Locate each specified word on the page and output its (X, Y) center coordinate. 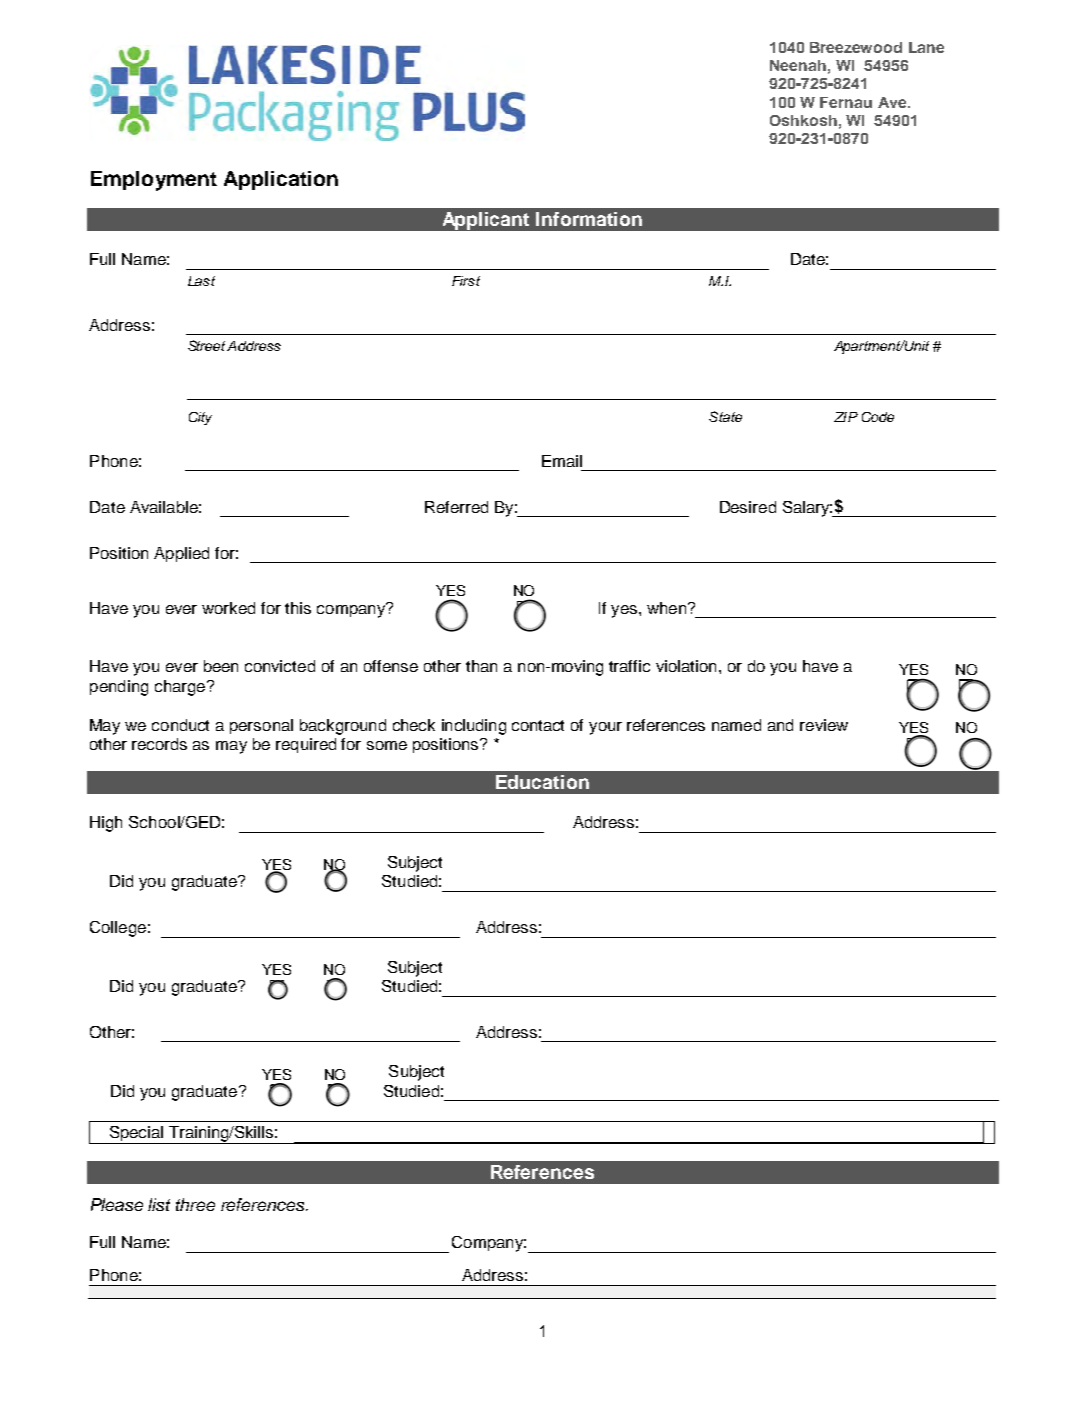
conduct (180, 725)
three (195, 1204)
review (824, 725)
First (466, 281)
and (780, 725)
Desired (748, 507)
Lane (926, 47)
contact (538, 725)
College (118, 929)
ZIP (846, 417)
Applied (181, 554)
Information (589, 219)
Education (542, 782)
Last (201, 281)
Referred (456, 507)
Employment (154, 181)
